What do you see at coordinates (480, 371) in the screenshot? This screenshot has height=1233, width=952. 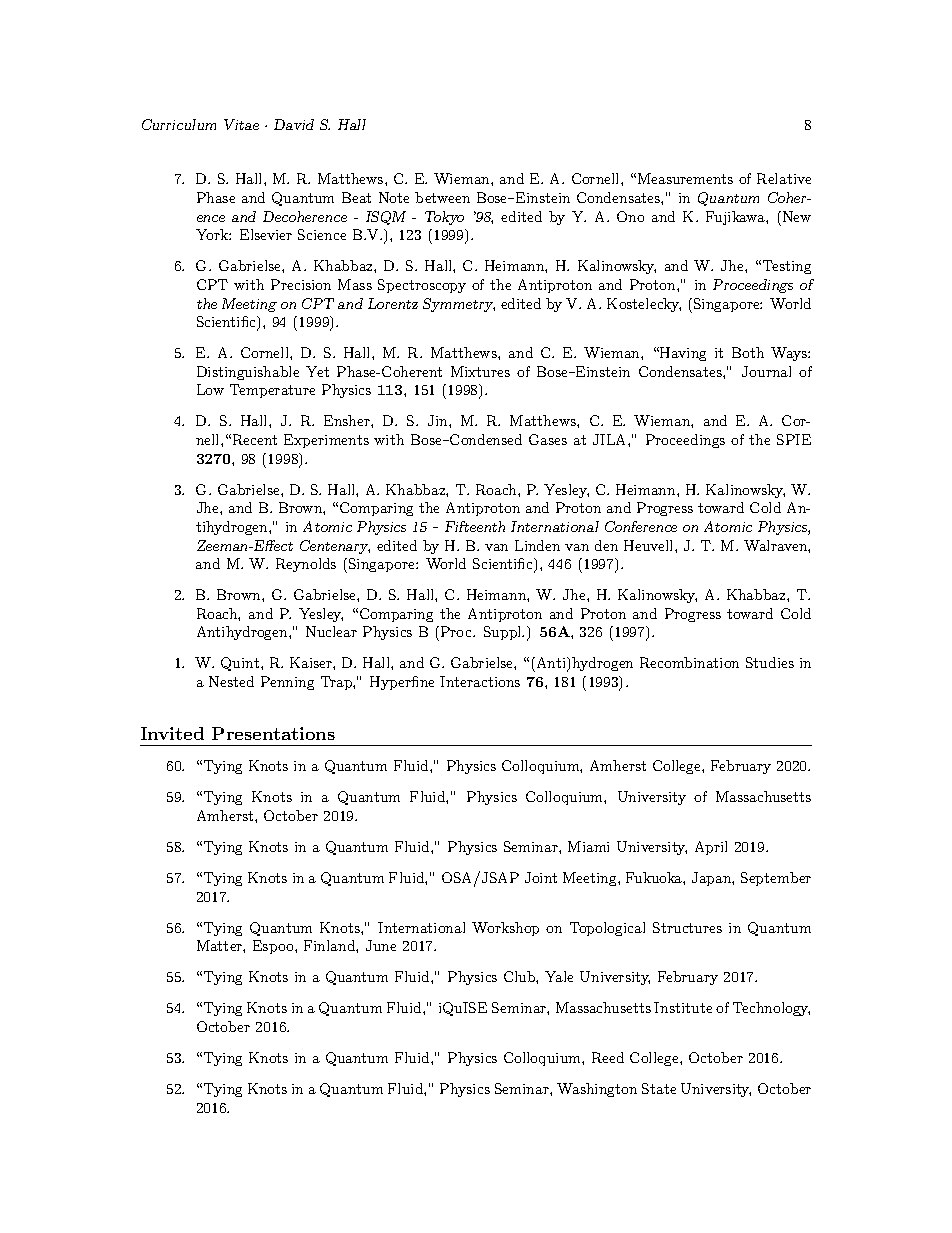 I see `Mixtures` at bounding box center [480, 371].
